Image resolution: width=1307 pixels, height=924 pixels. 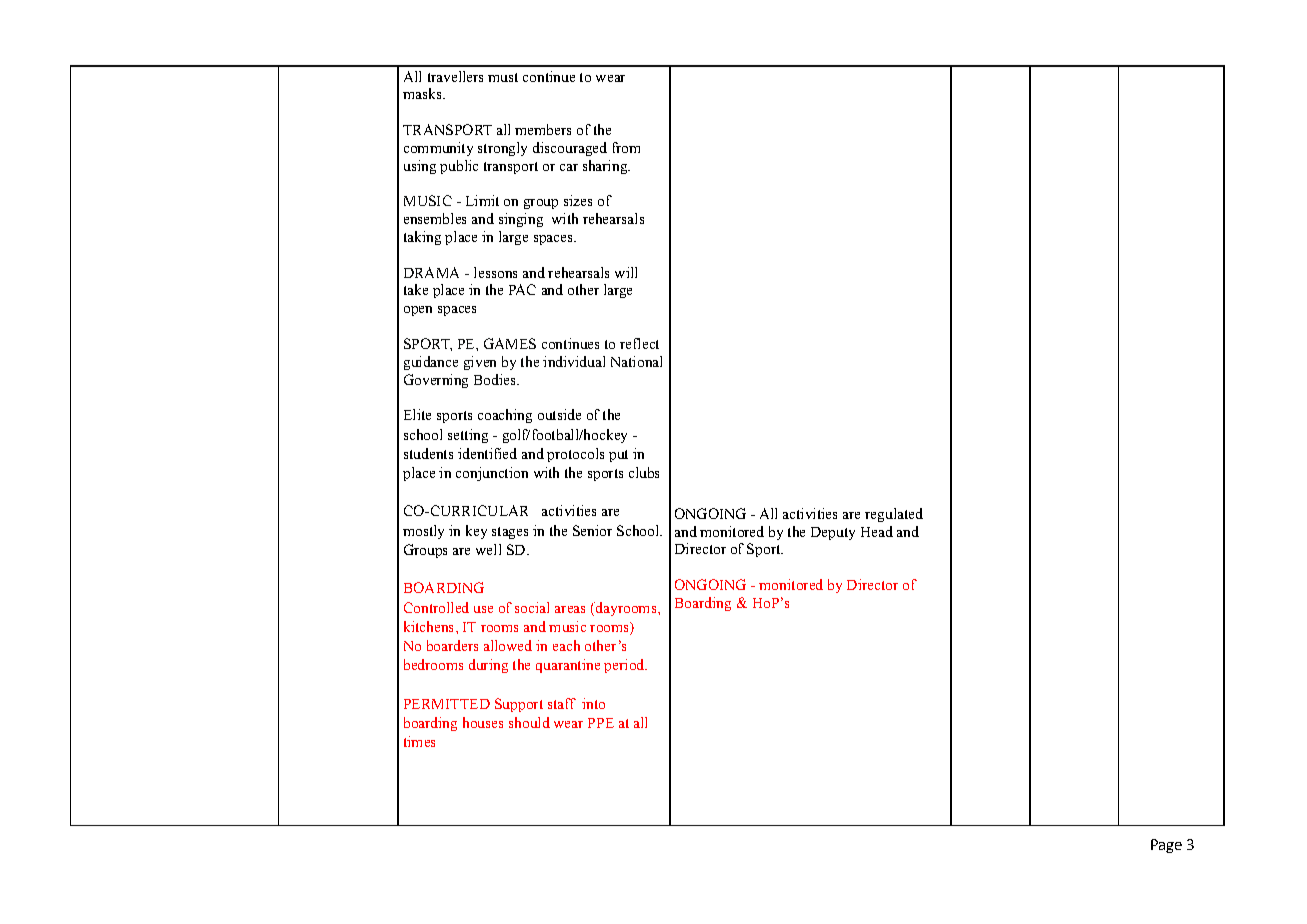 What do you see at coordinates (606, 167) in the image?
I see `sharing` at bounding box center [606, 167].
